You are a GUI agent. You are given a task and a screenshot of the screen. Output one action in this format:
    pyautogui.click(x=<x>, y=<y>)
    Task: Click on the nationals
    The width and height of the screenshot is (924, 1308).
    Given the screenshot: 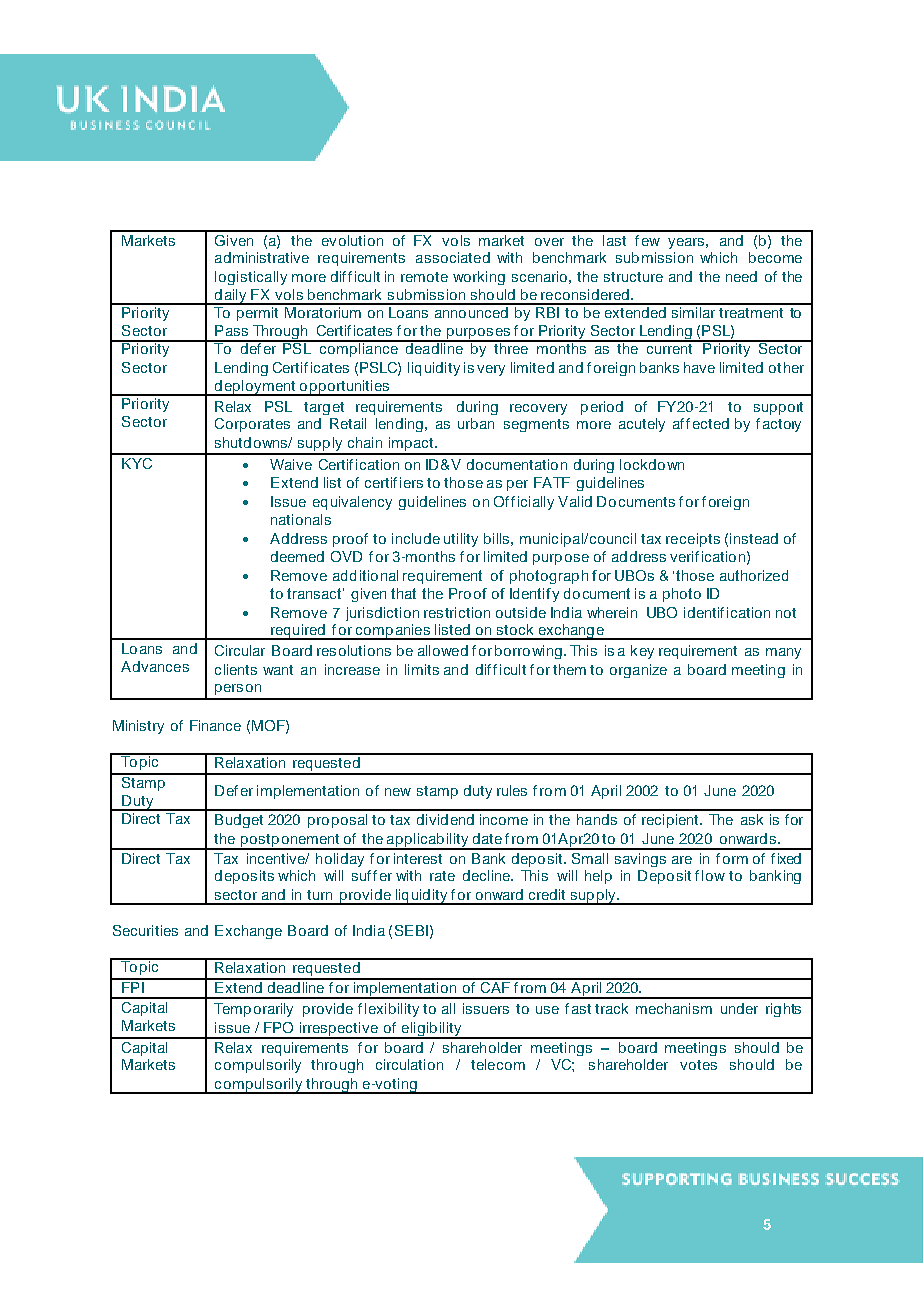 What is the action you would take?
    pyautogui.click(x=301, y=519)
